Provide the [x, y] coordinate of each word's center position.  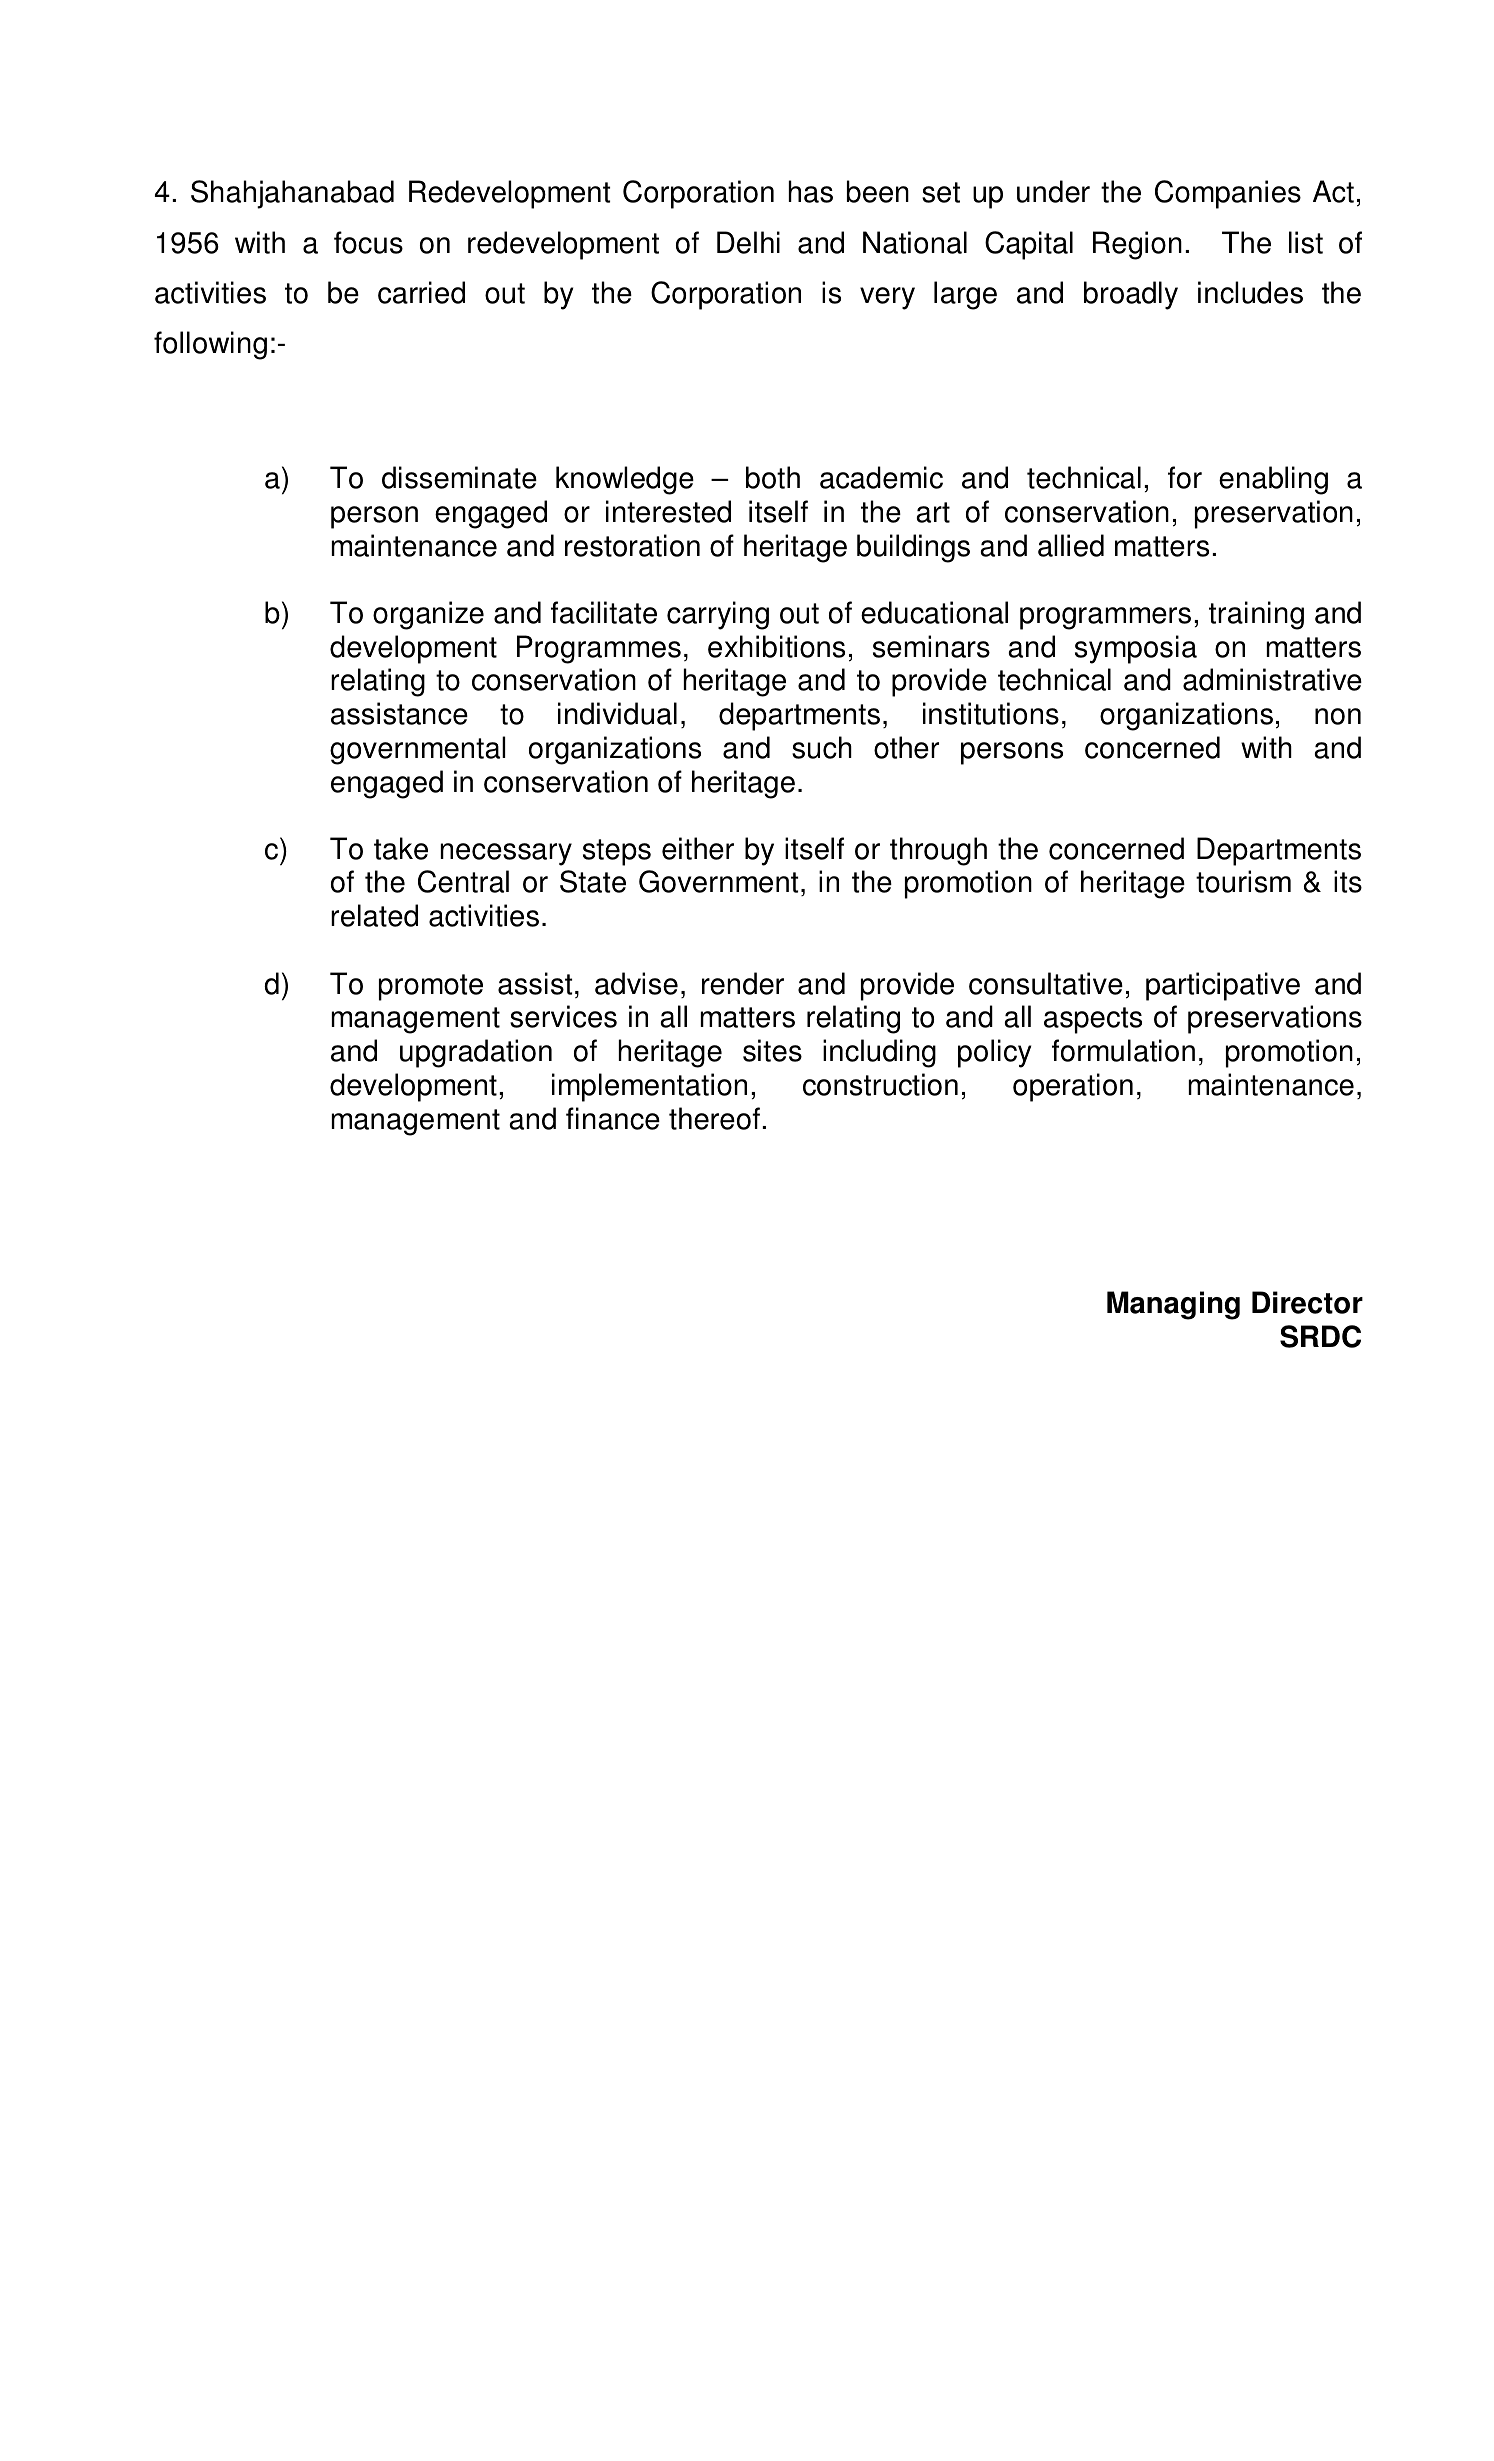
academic [881, 477]
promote [431, 987]
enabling [1273, 480]
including [879, 1053]
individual [617, 713]
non [1338, 716]
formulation [1123, 1050]
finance [613, 1118]
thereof [714, 1118]
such [822, 747]
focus [368, 242]
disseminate [459, 477]
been [878, 191]
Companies [1228, 194]
